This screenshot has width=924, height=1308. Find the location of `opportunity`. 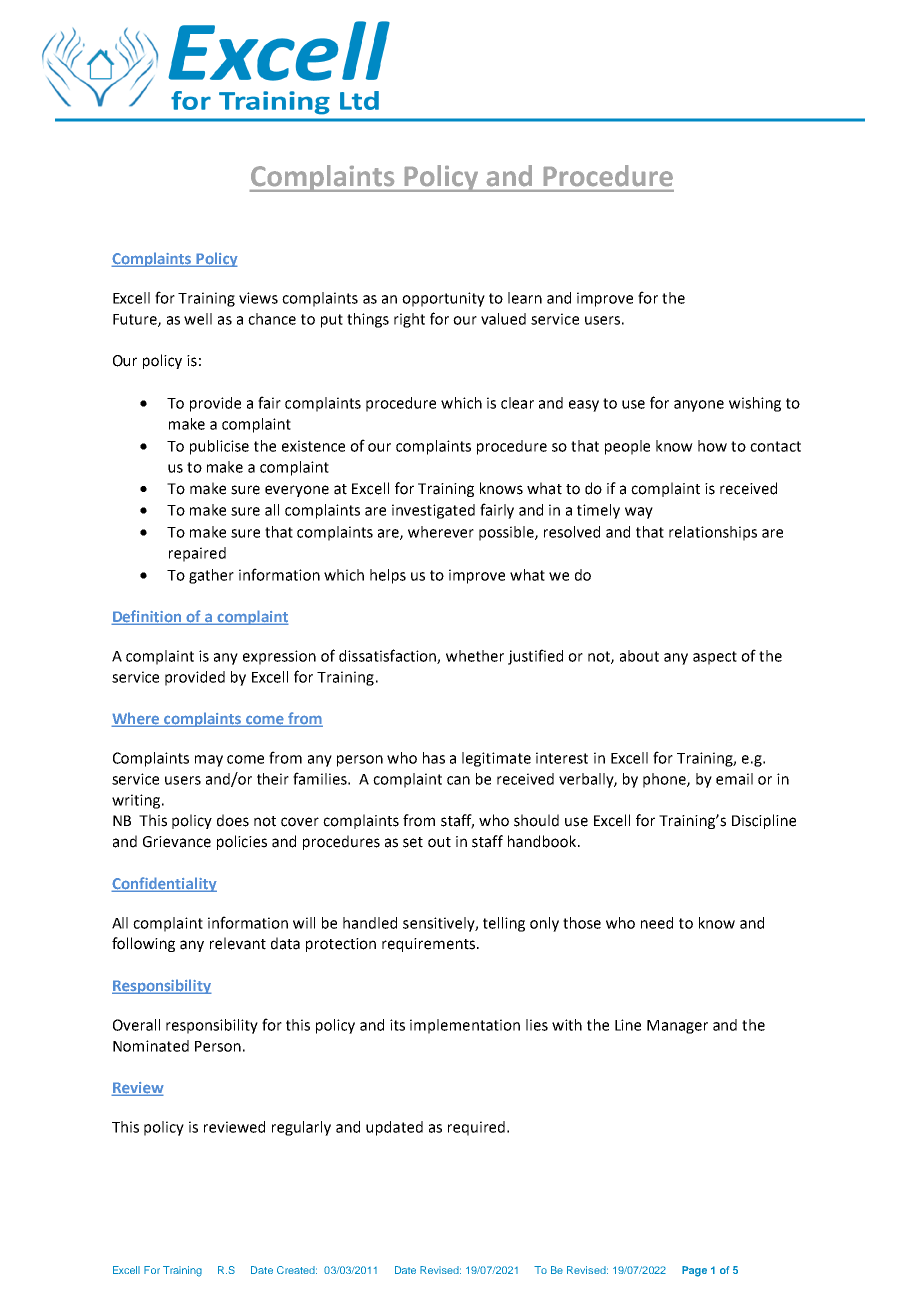

opportunity is located at coordinates (443, 299).
